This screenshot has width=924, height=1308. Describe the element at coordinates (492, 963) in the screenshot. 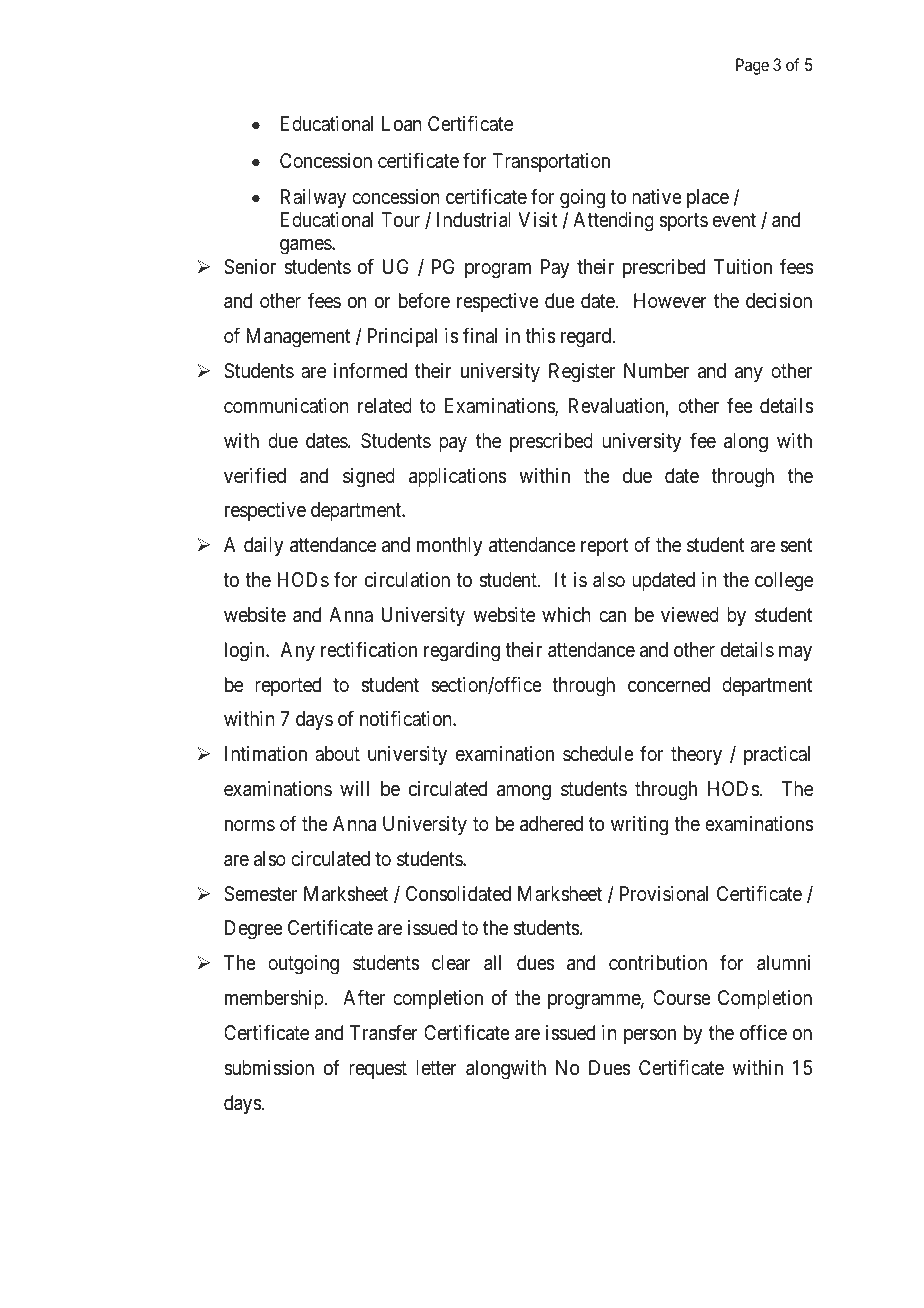

I see `all` at that location.
